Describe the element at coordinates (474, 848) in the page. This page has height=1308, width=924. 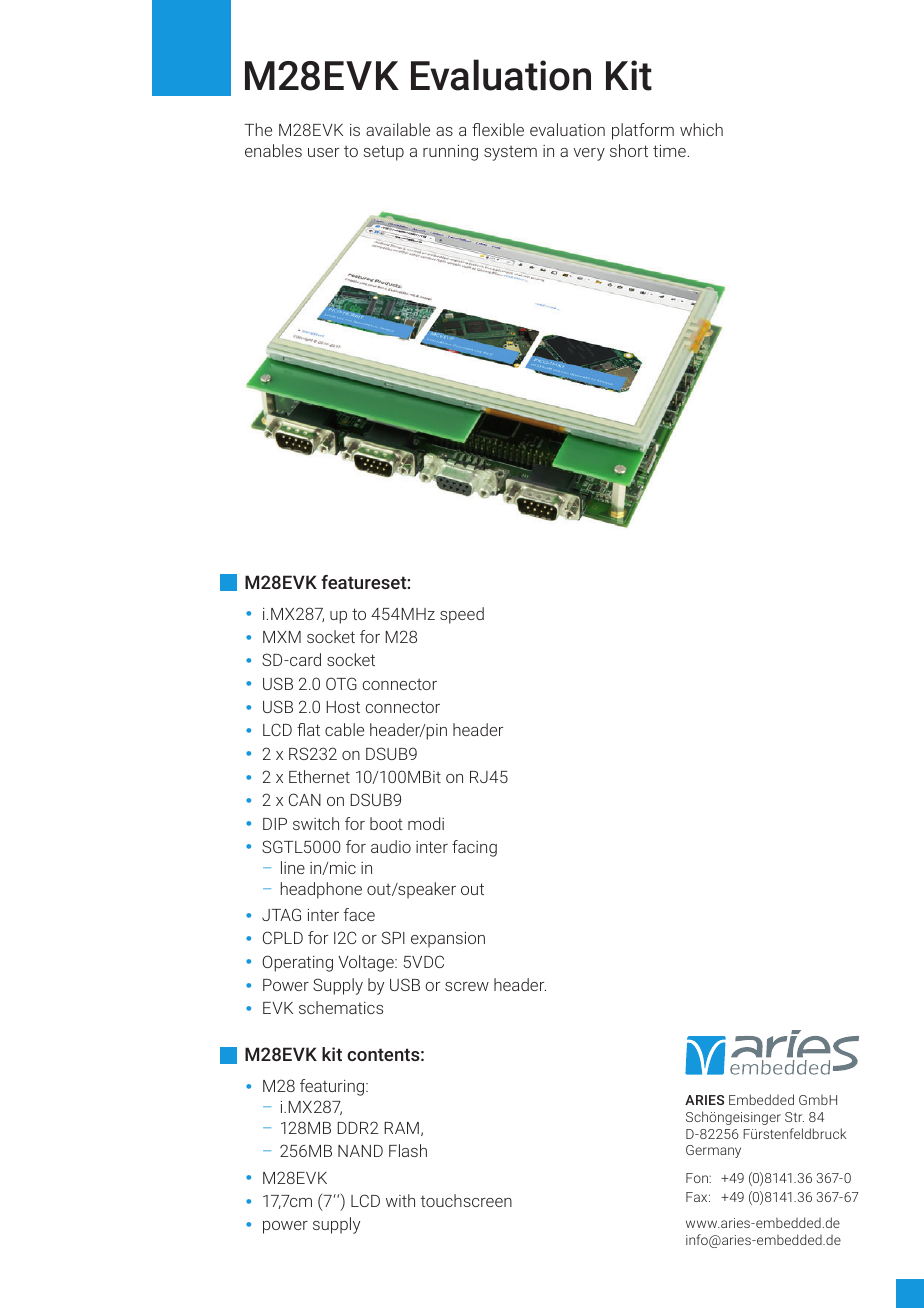
I see `facing` at that location.
